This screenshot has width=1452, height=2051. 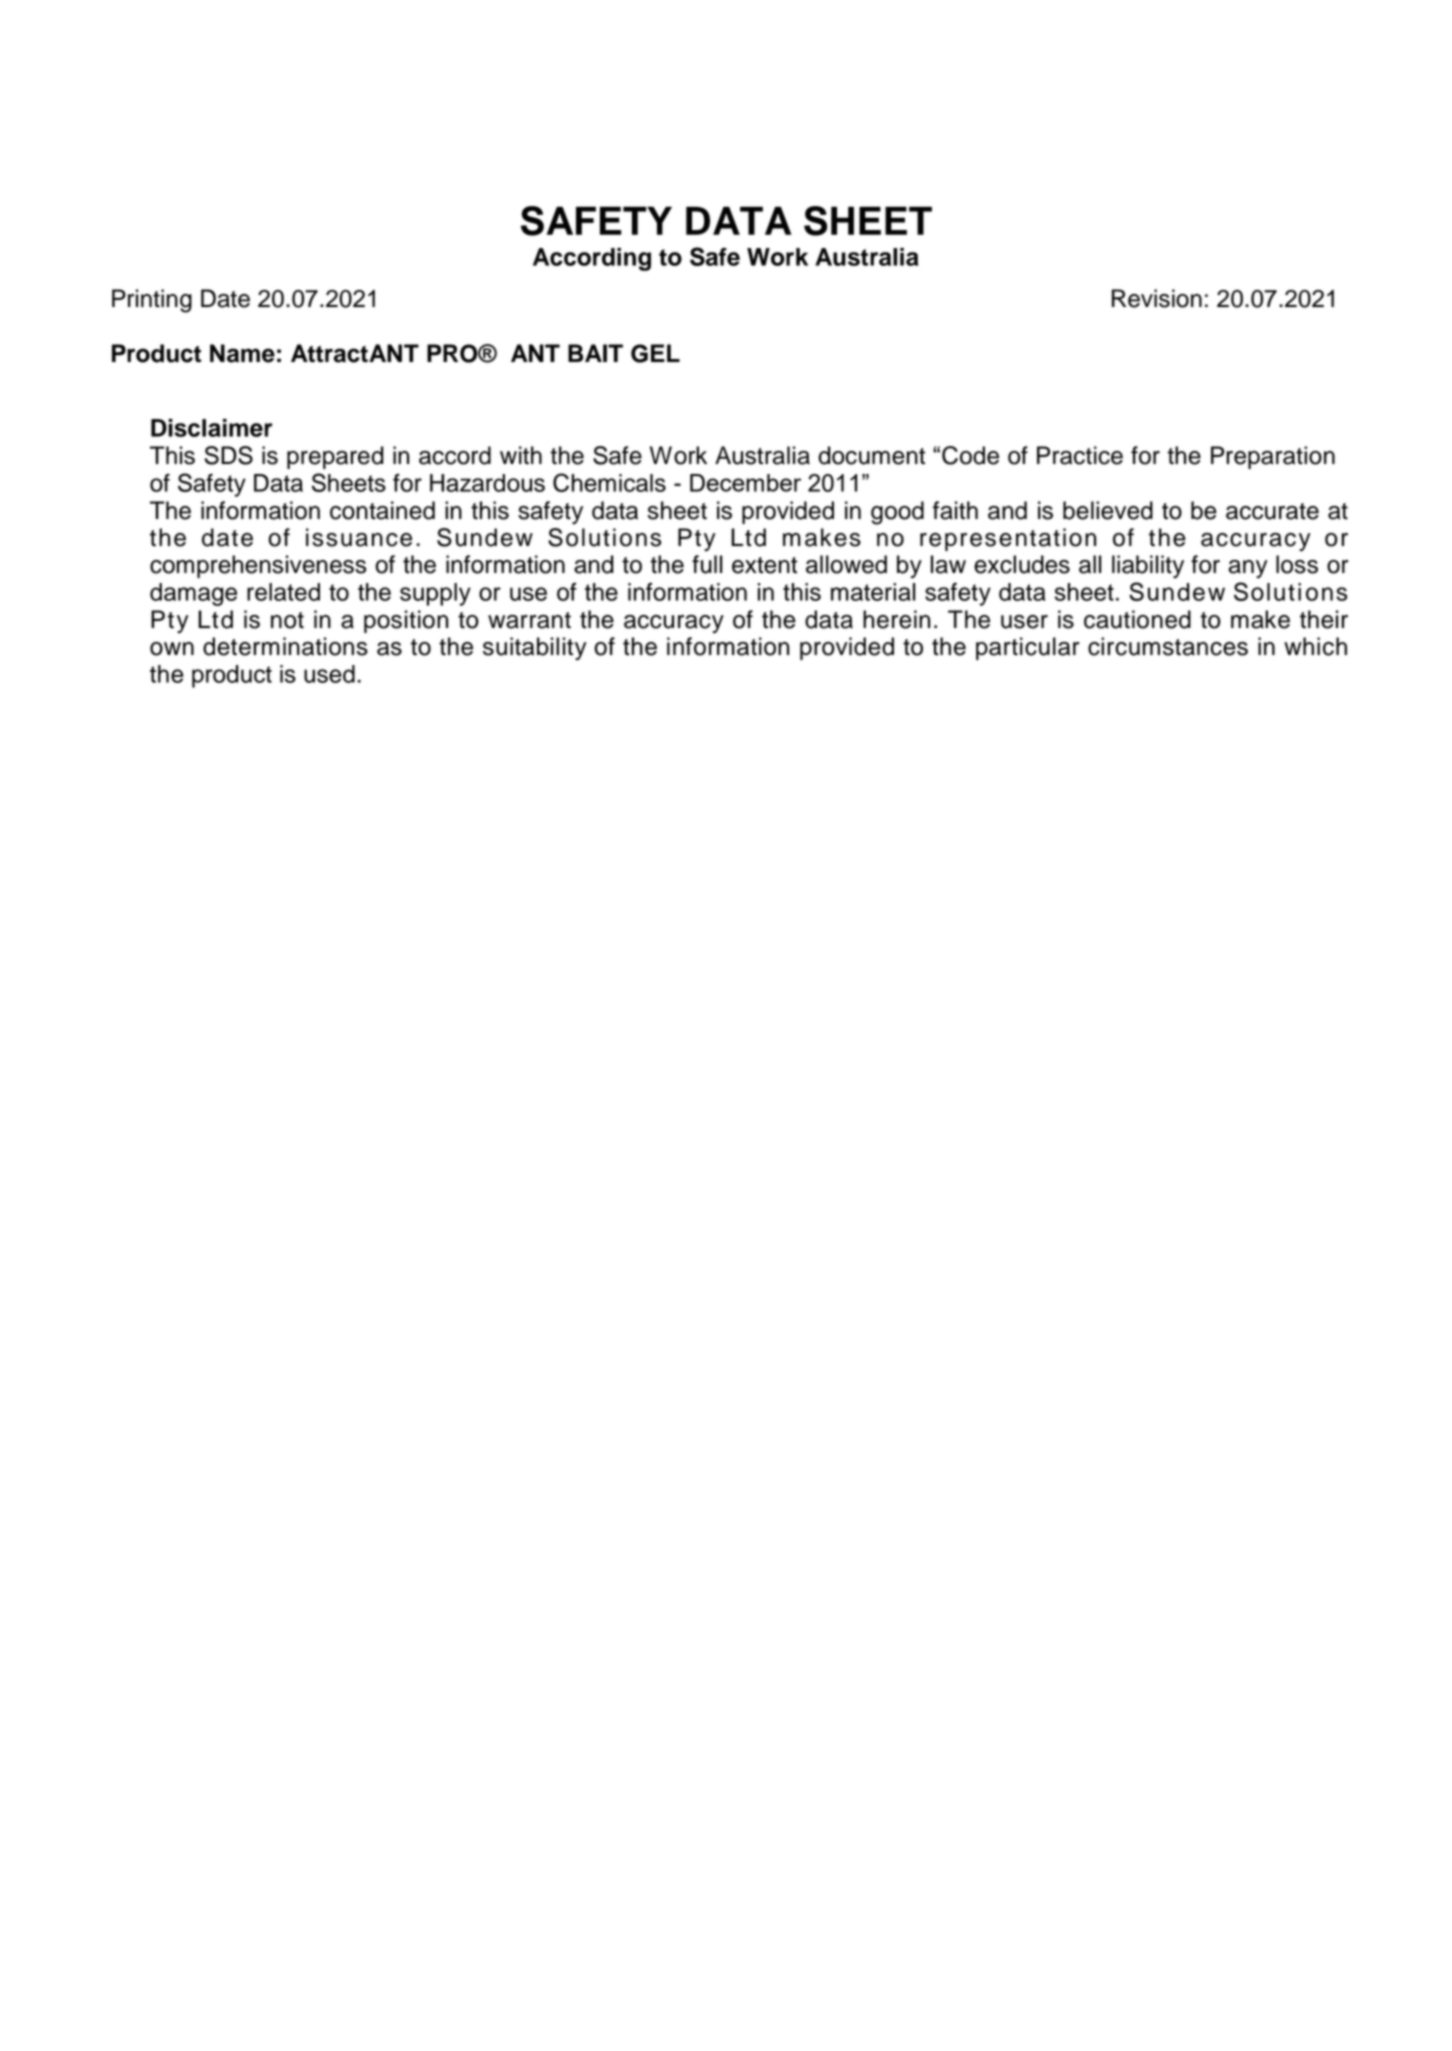 I want to click on circumstances, so click(x=1168, y=646).
